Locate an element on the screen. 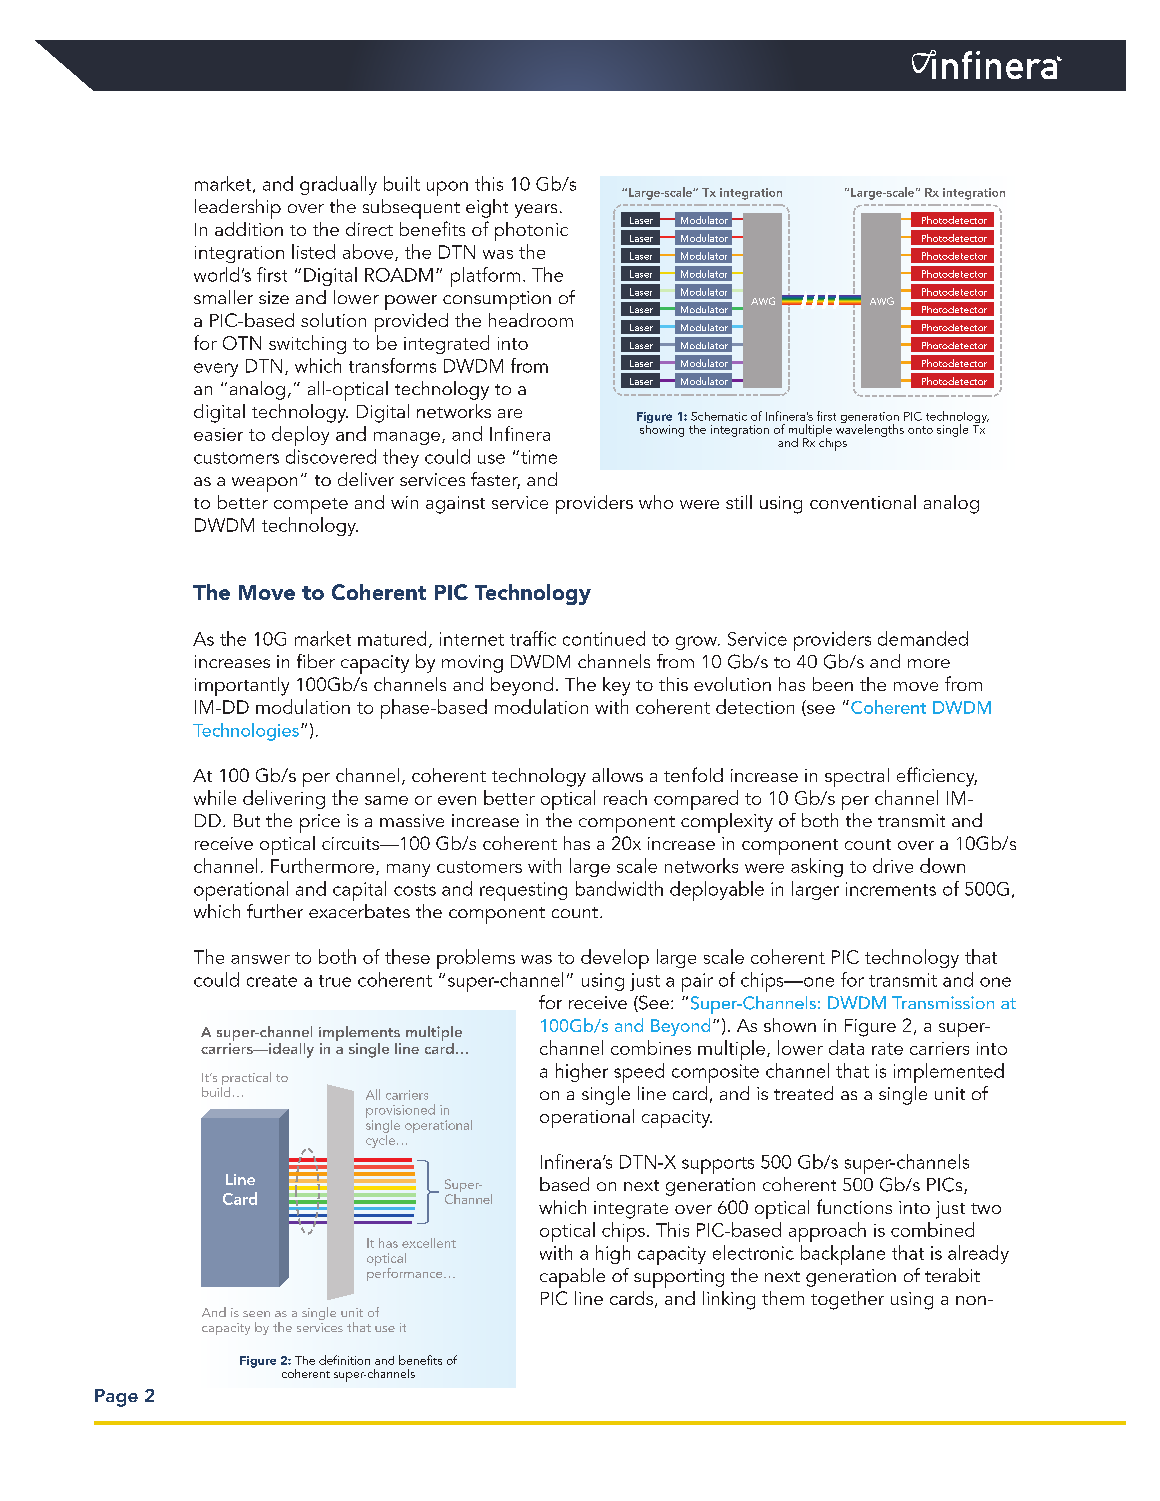  spectral is located at coordinates (857, 777).
